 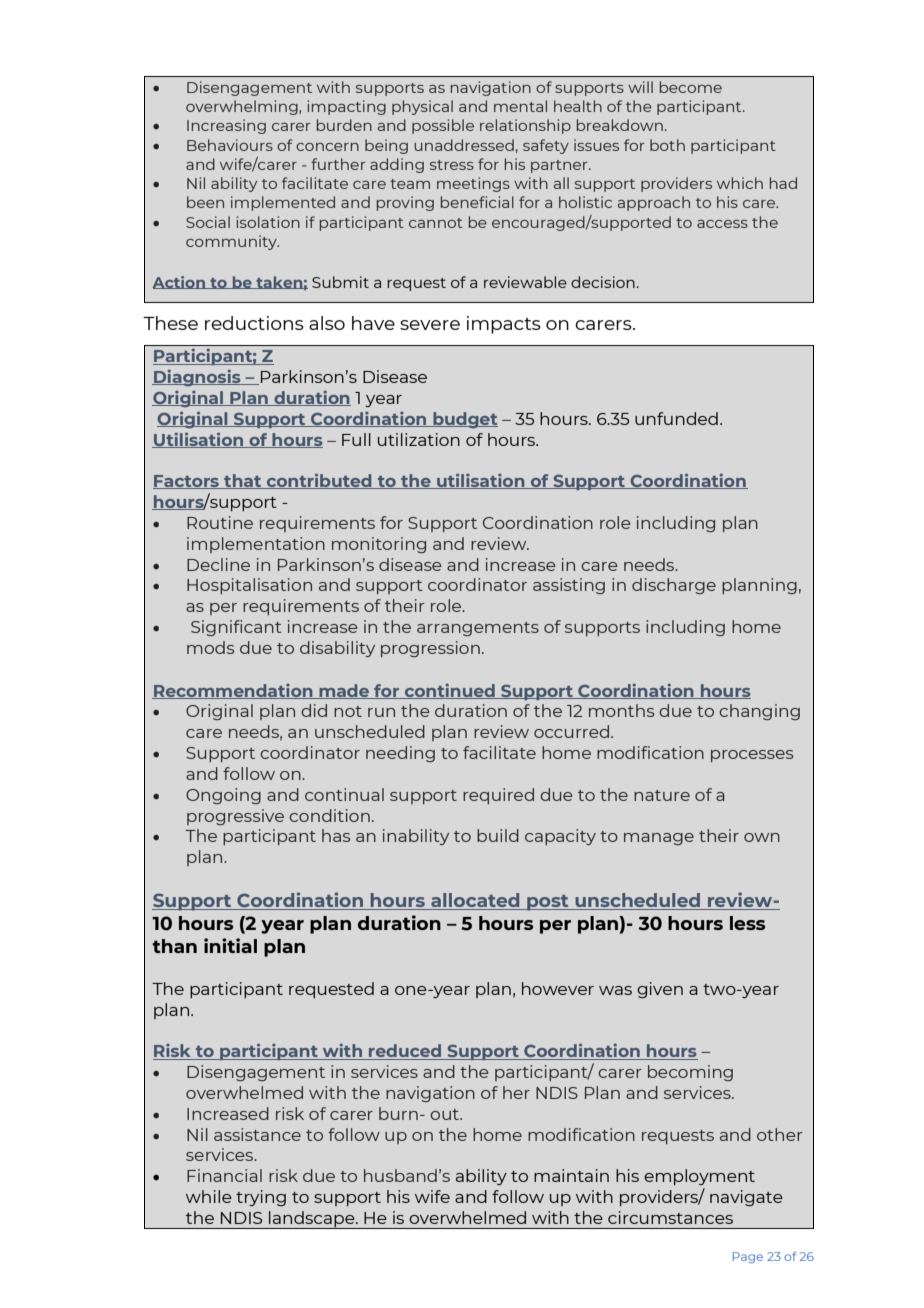 What do you see at coordinates (464, 145) in the document?
I see `unaddressed` at bounding box center [464, 145].
